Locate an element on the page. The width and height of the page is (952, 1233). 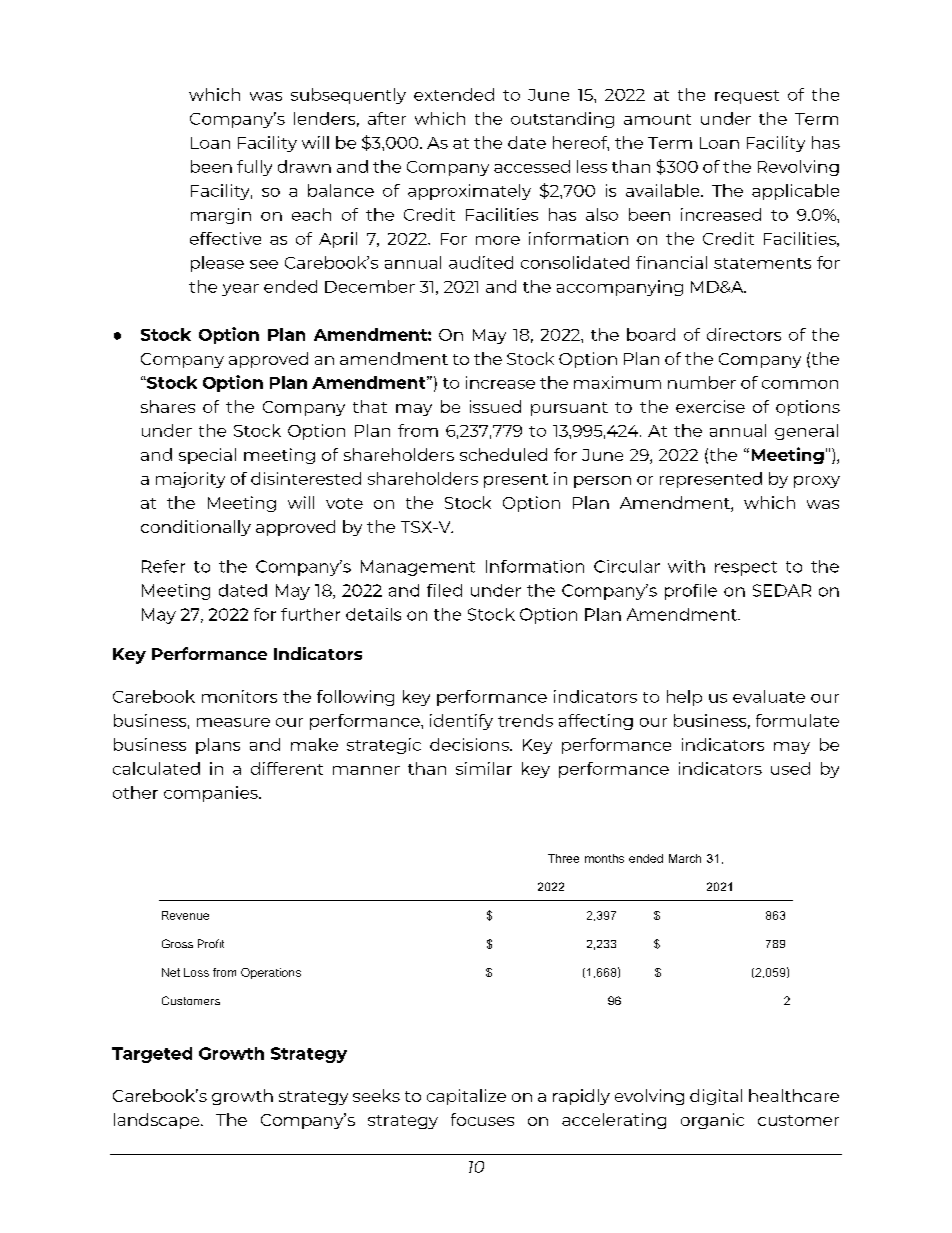
exercise is located at coordinates (710, 406).
